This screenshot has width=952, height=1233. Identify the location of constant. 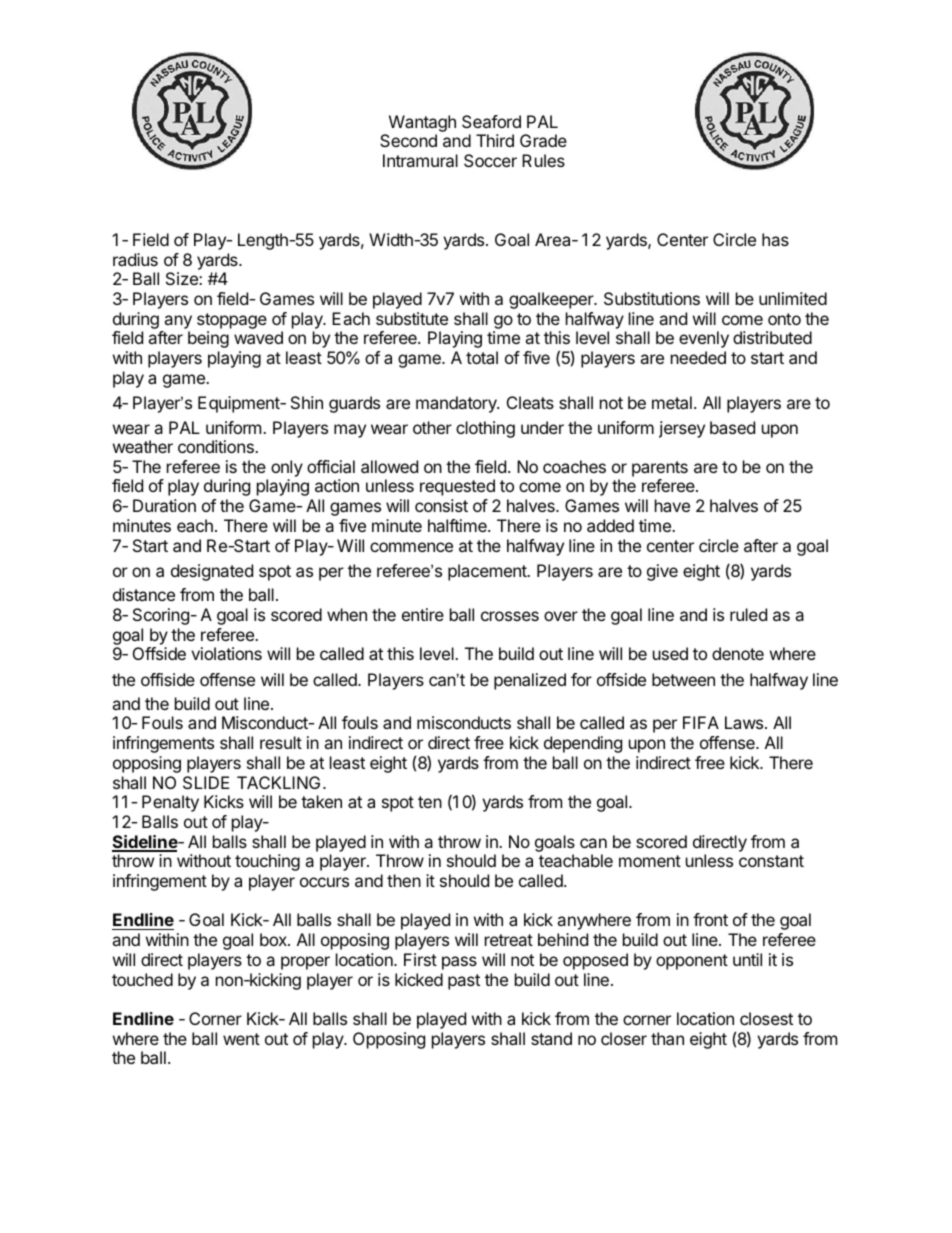
(771, 861).
